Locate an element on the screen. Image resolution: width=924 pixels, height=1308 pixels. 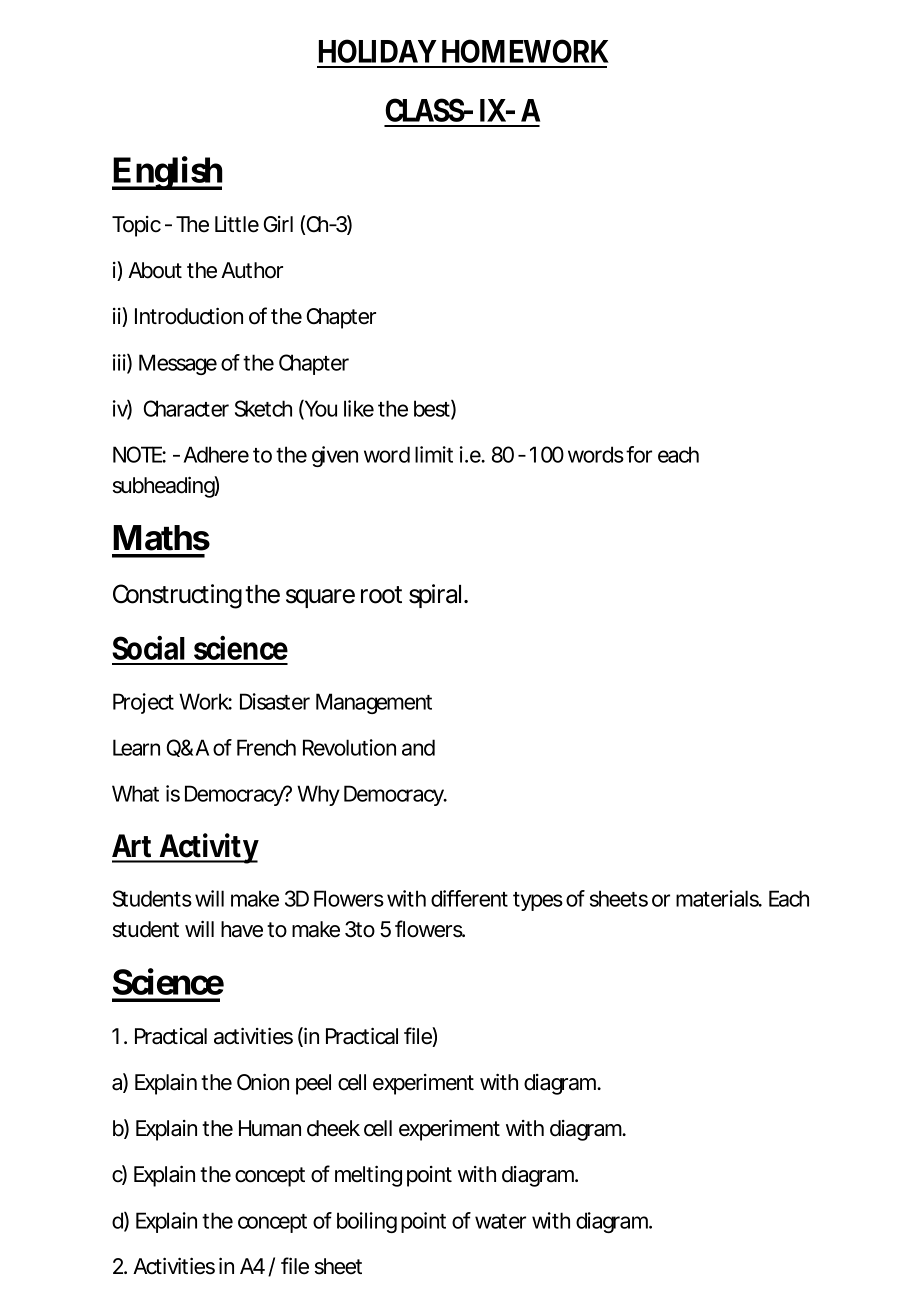
Human is located at coordinates (270, 1128).
